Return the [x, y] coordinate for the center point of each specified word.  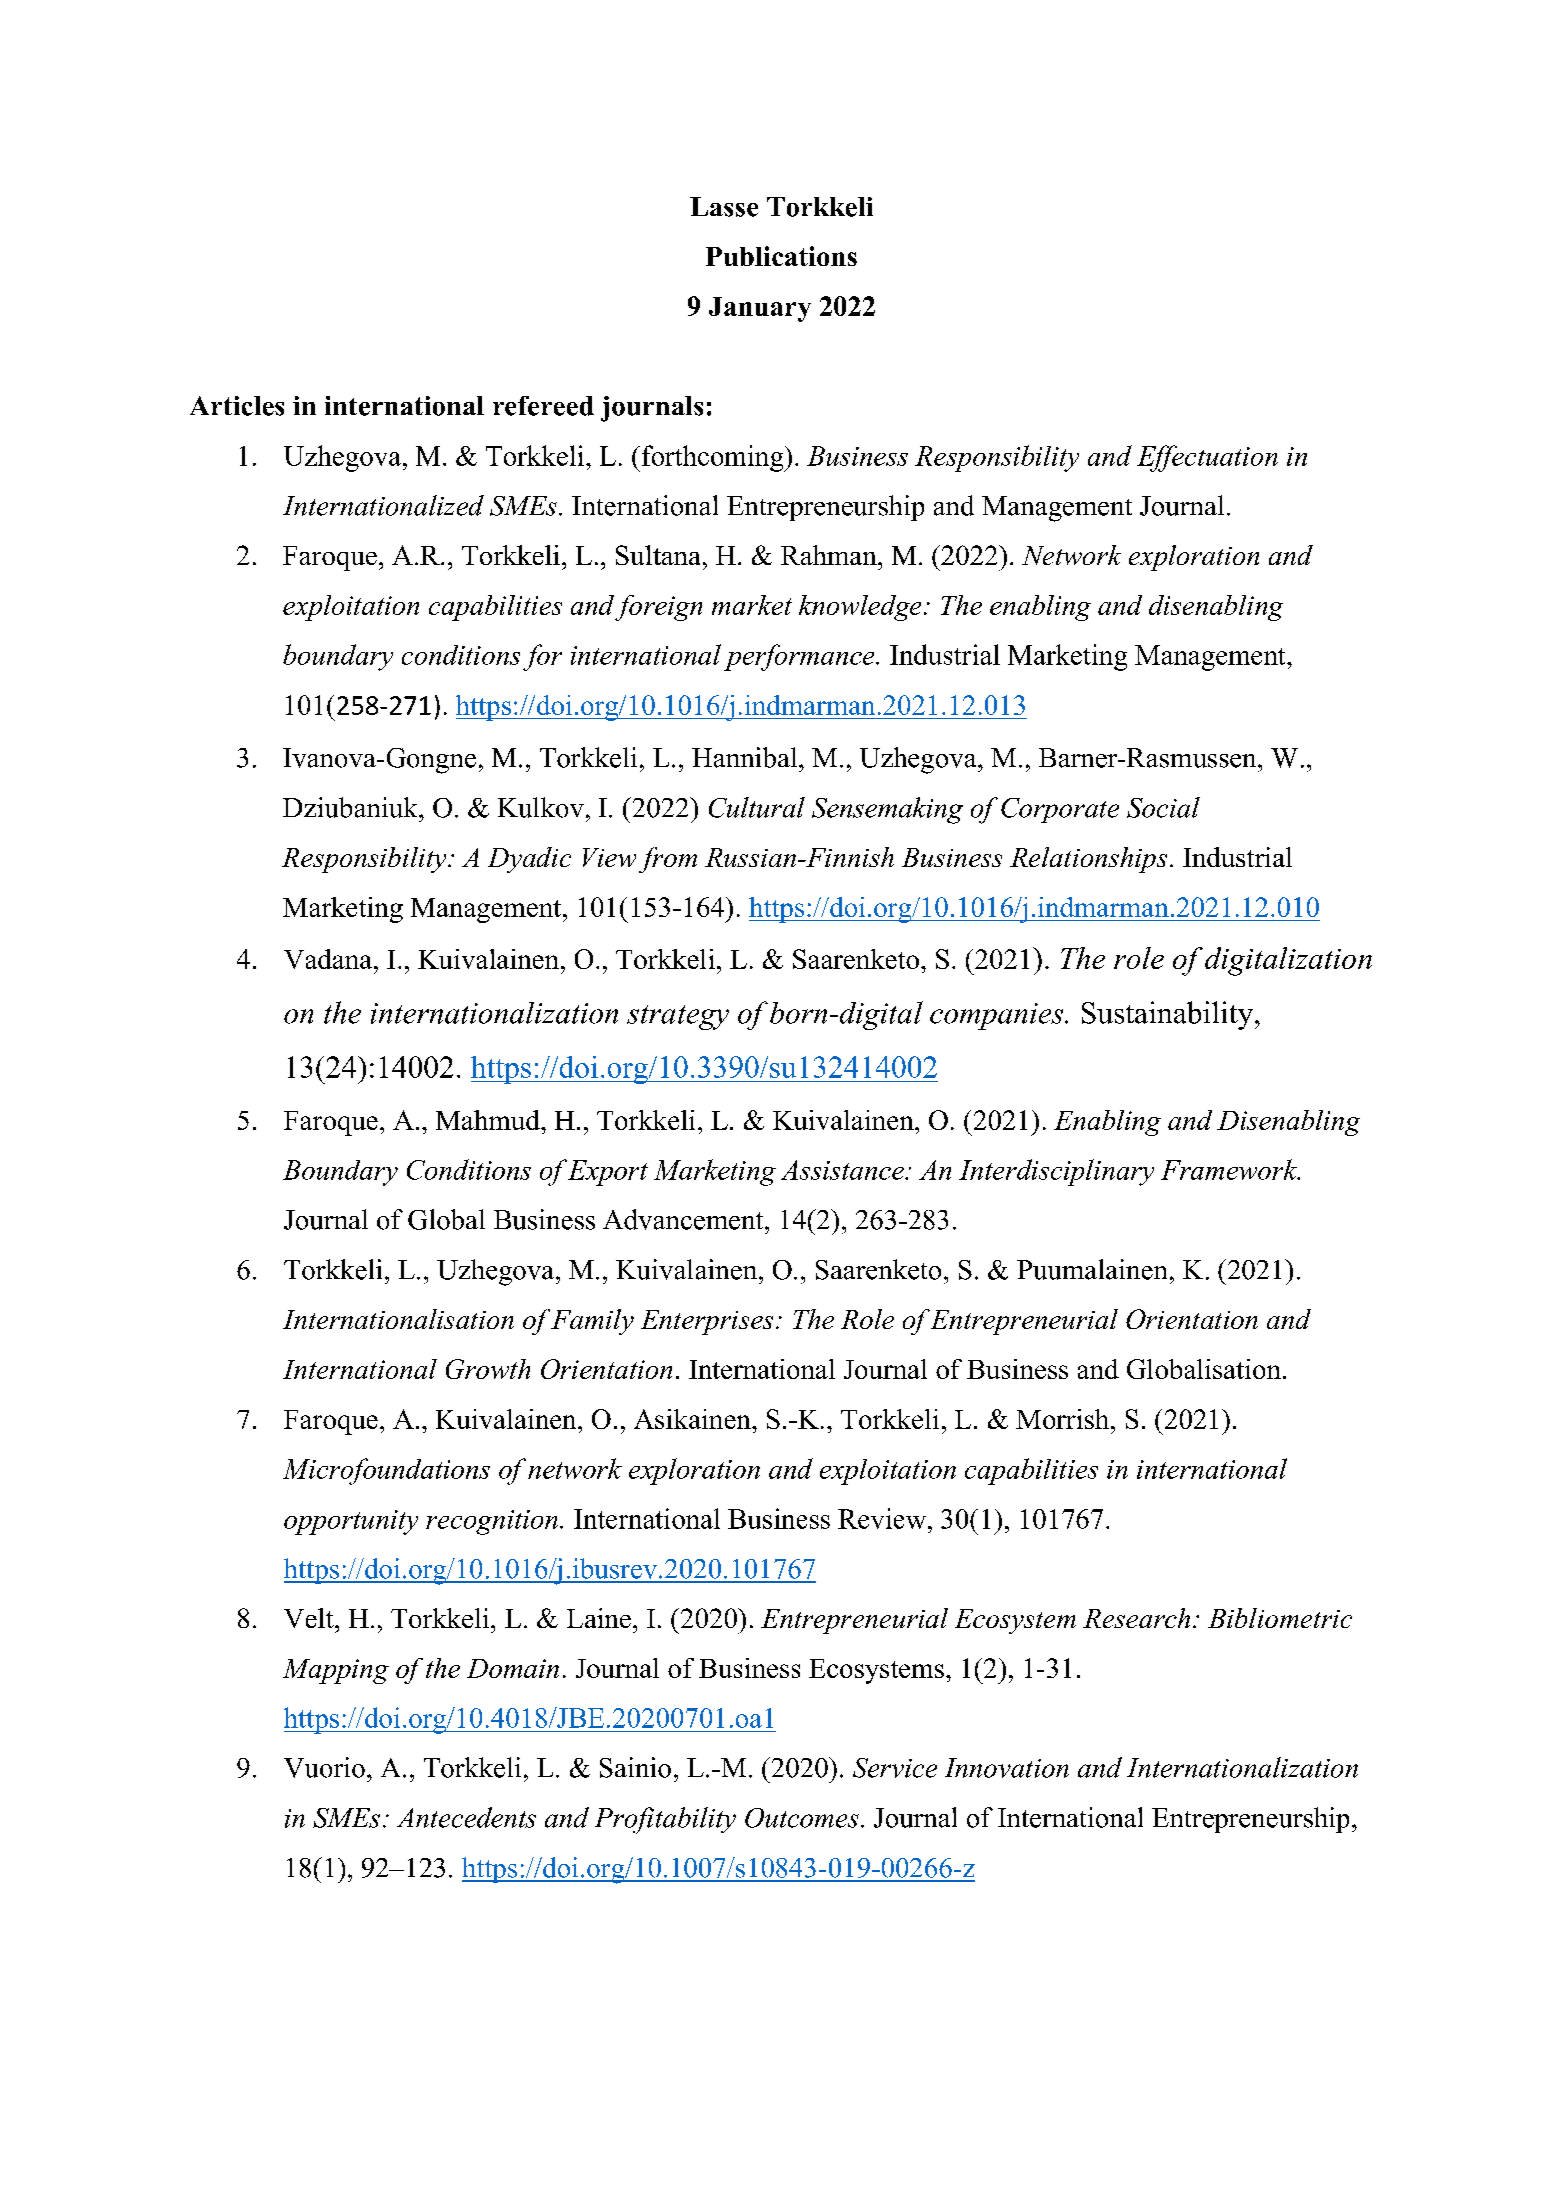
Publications [781, 256]
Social [1163, 807]
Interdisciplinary [1056, 1172]
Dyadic [529, 860]
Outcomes [802, 1818]
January [760, 309]
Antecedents [466, 1817]
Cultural [757, 807]
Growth [488, 1369]
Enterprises [707, 1322]
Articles [237, 406]
